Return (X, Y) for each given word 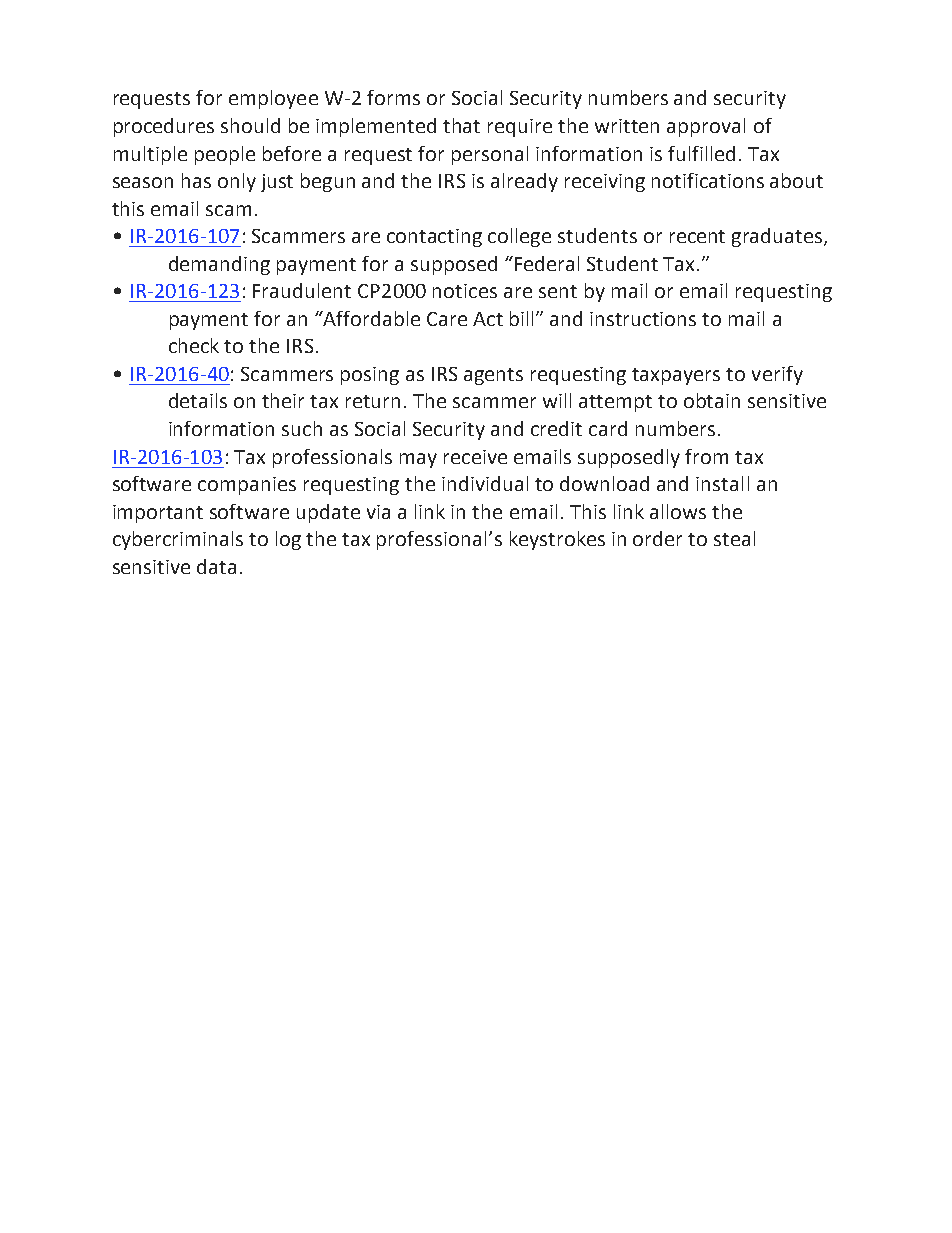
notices (465, 291)
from (706, 456)
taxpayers (676, 376)
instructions (643, 319)
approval (706, 127)
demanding (219, 265)
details (198, 400)
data (216, 566)
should (250, 125)
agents (493, 376)
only (237, 182)
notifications (708, 180)
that (461, 125)
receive (475, 457)
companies (247, 486)
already (524, 182)
